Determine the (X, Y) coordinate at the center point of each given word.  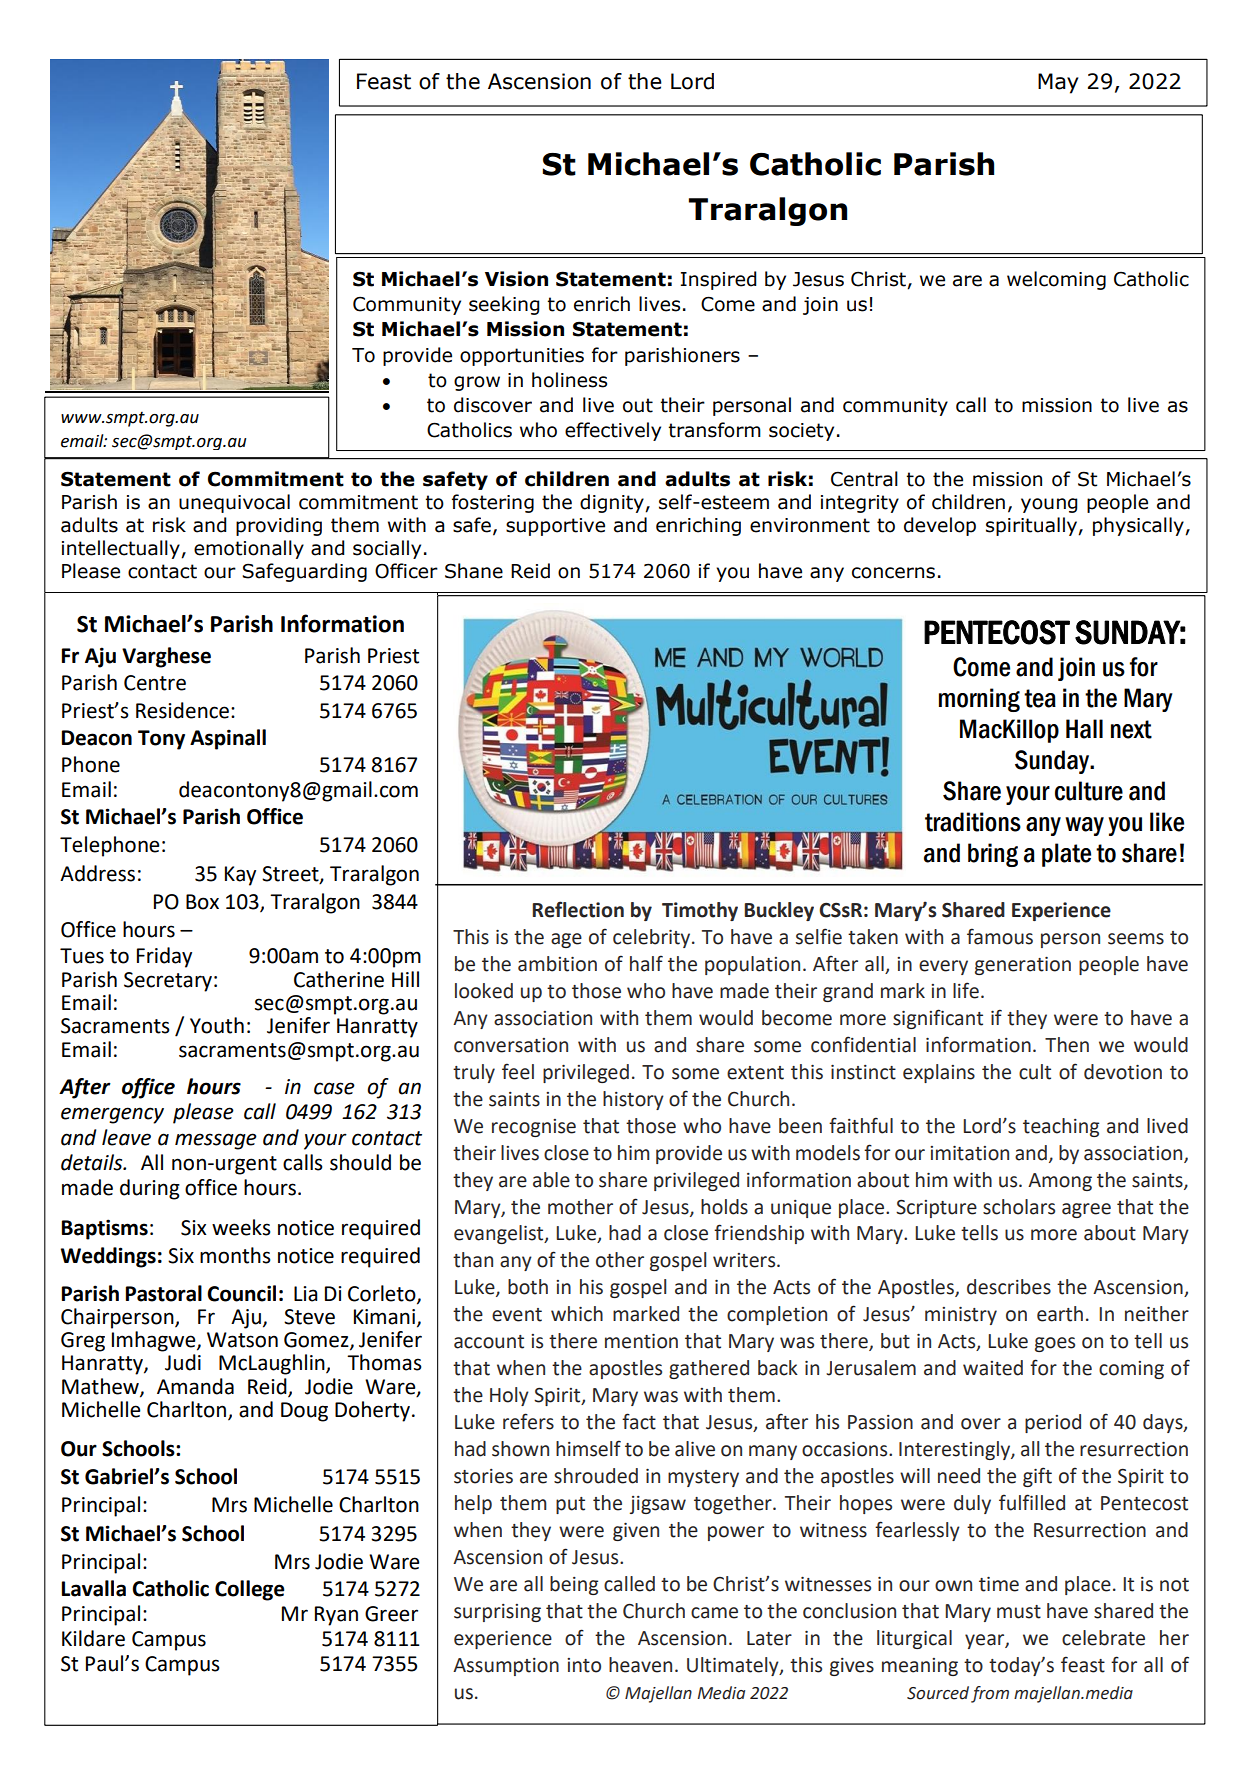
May (1058, 83)
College (250, 1590)
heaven (640, 1665)
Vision (516, 279)
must (1019, 1612)
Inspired (719, 280)
